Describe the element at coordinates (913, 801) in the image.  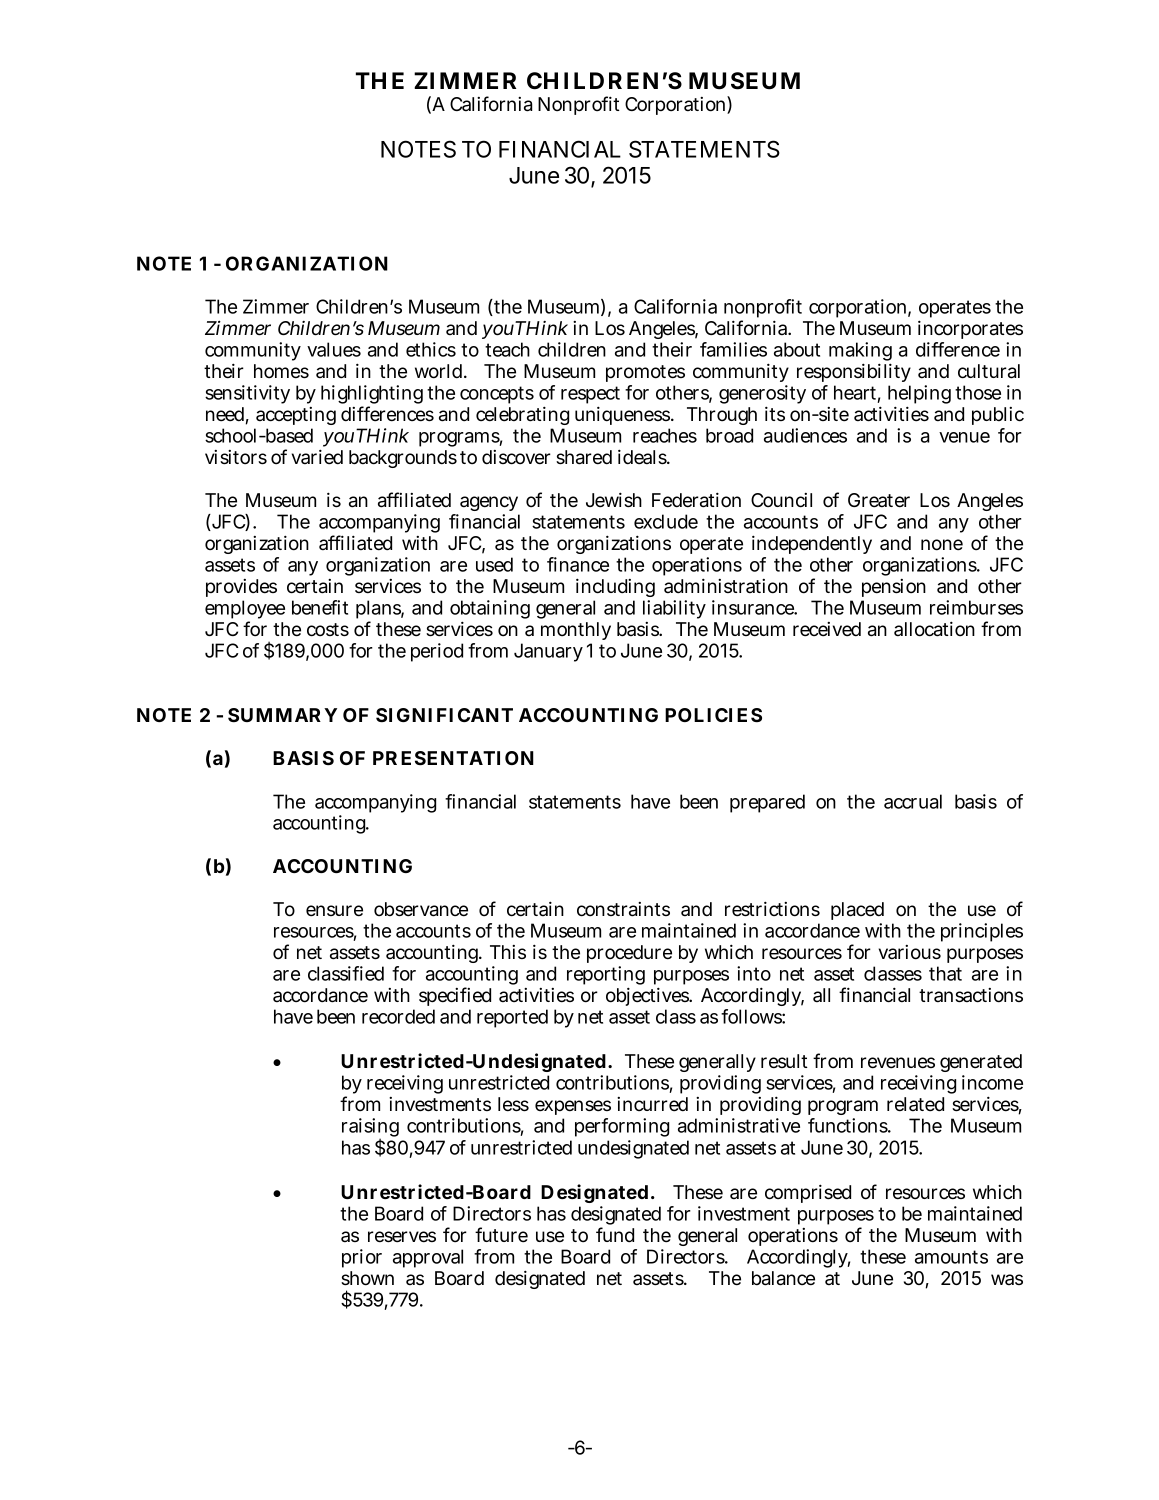
I see `accrual` at that location.
